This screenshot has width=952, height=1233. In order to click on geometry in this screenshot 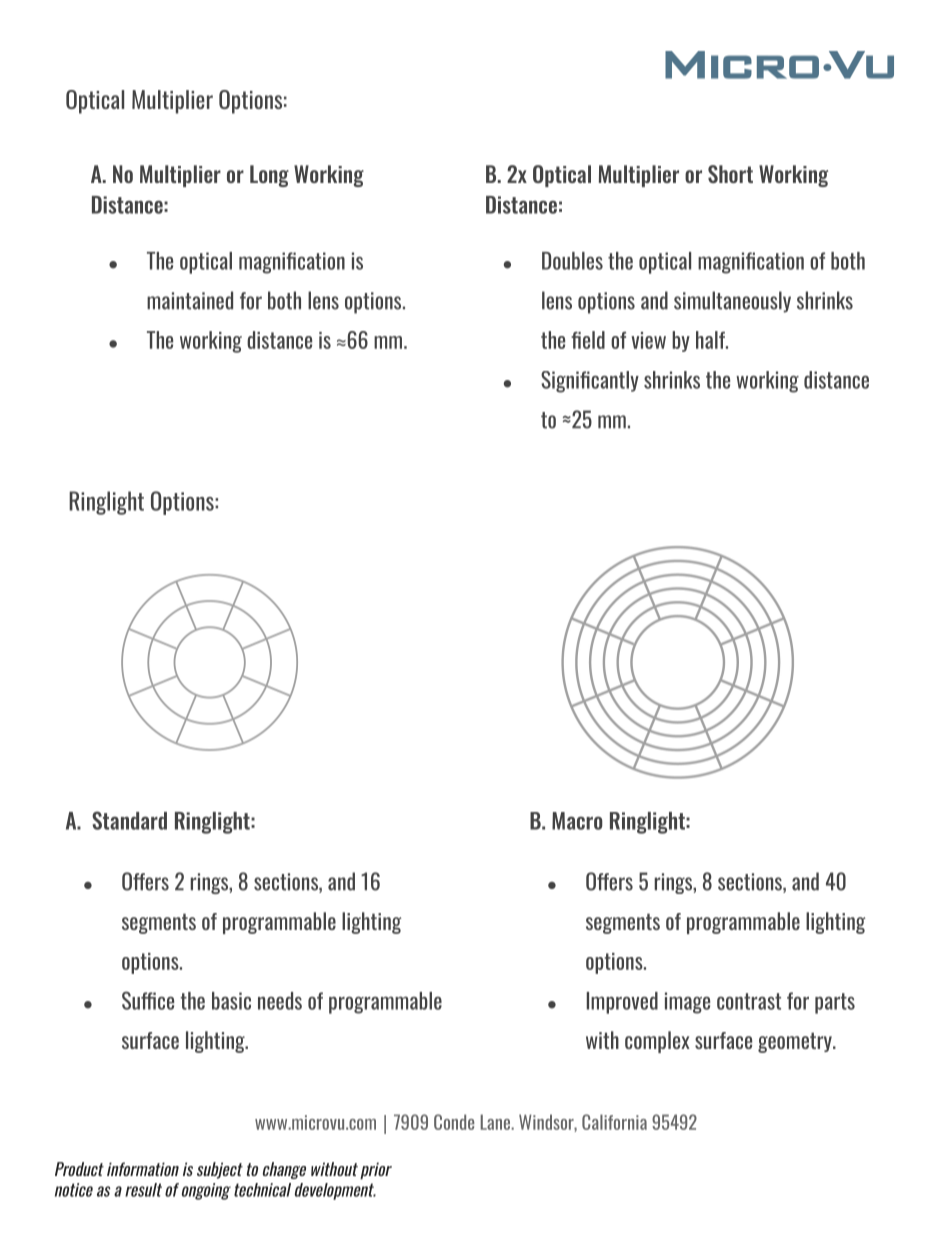, I will do `click(796, 1042)`.
